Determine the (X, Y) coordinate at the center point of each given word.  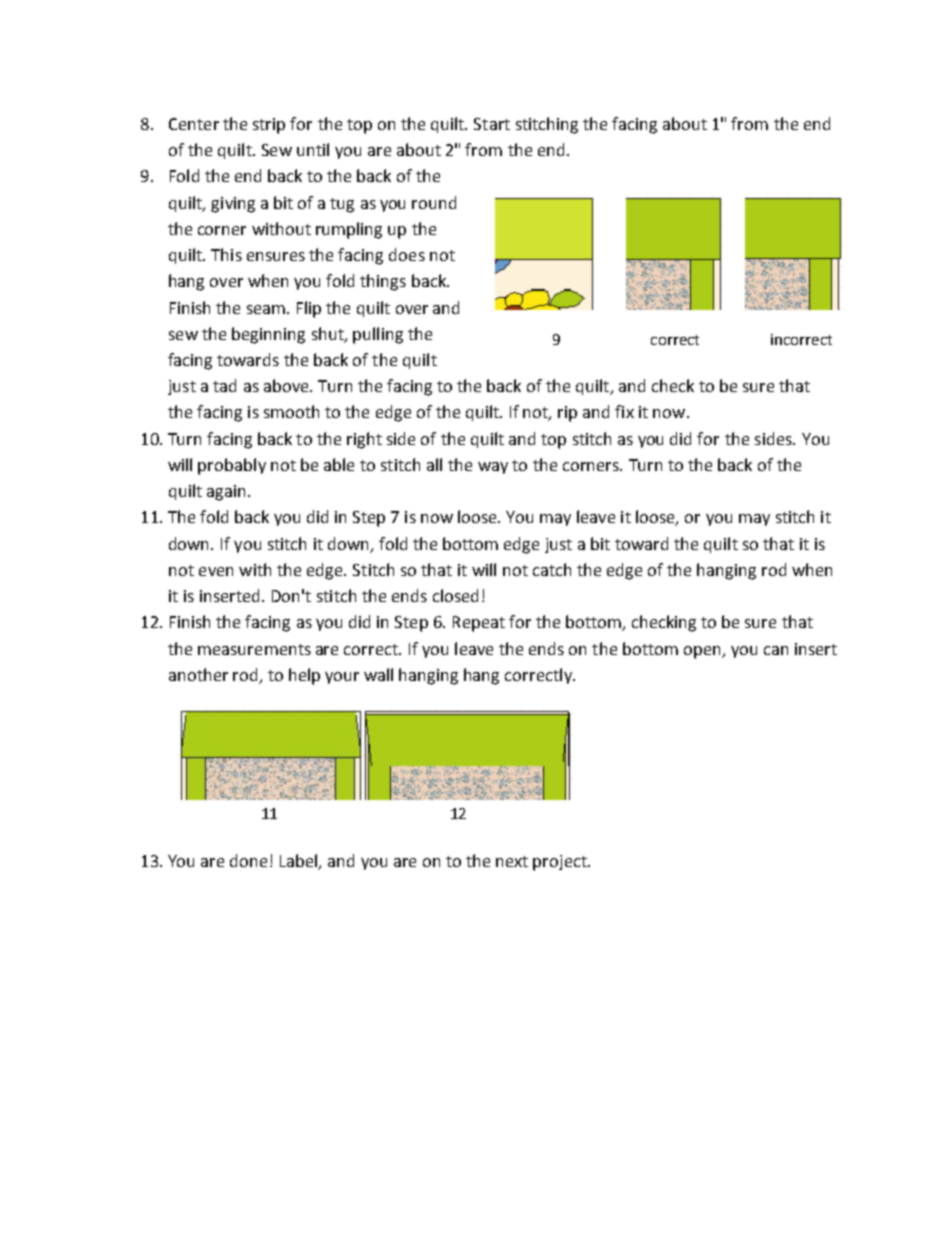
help (304, 676)
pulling (378, 335)
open (703, 652)
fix (624, 411)
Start (492, 124)
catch (552, 569)
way (493, 468)
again (228, 493)
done (248, 860)
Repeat (479, 624)
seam (267, 309)
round (434, 202)
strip (269, 126)
